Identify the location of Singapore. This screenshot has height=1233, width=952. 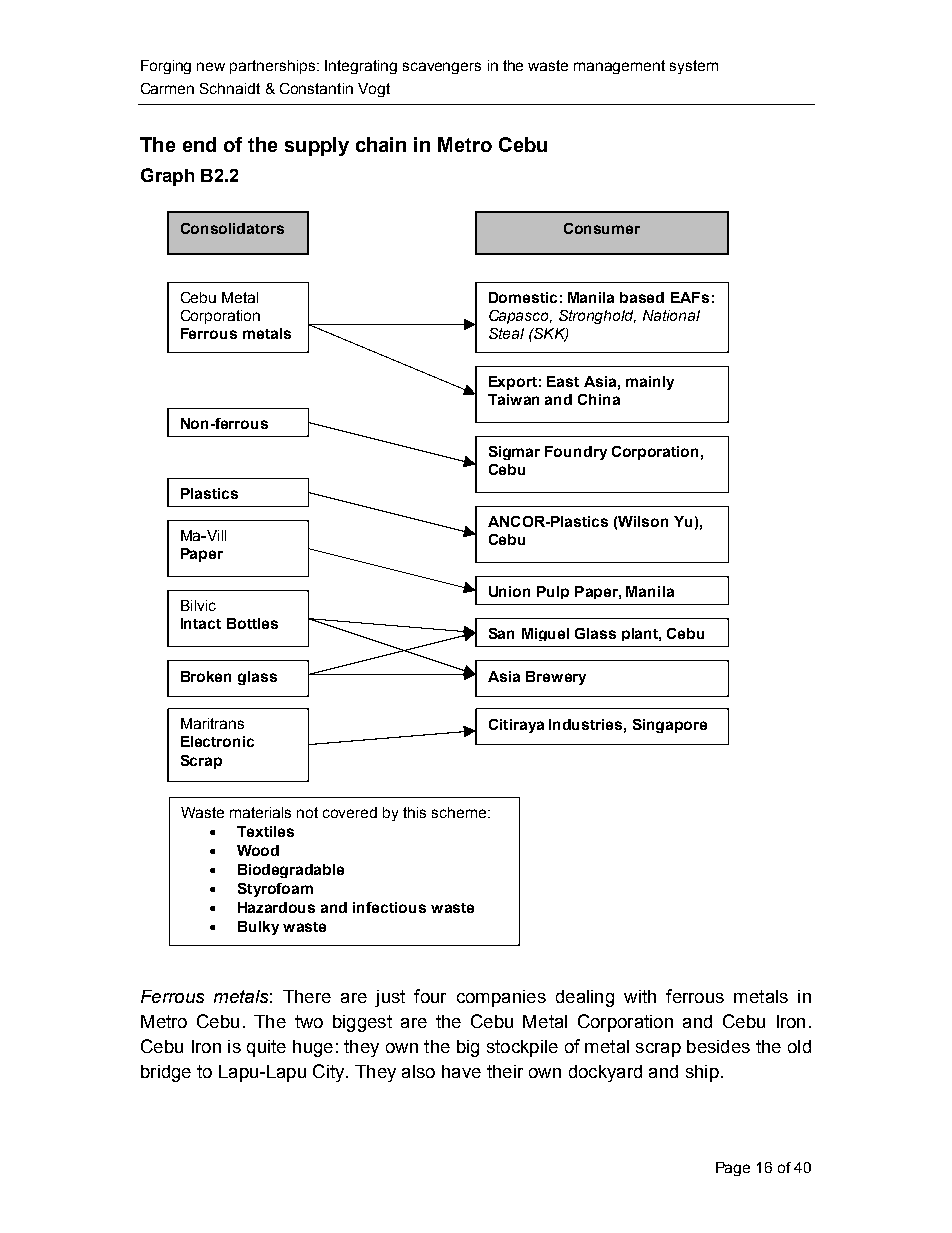
(670, 726).
